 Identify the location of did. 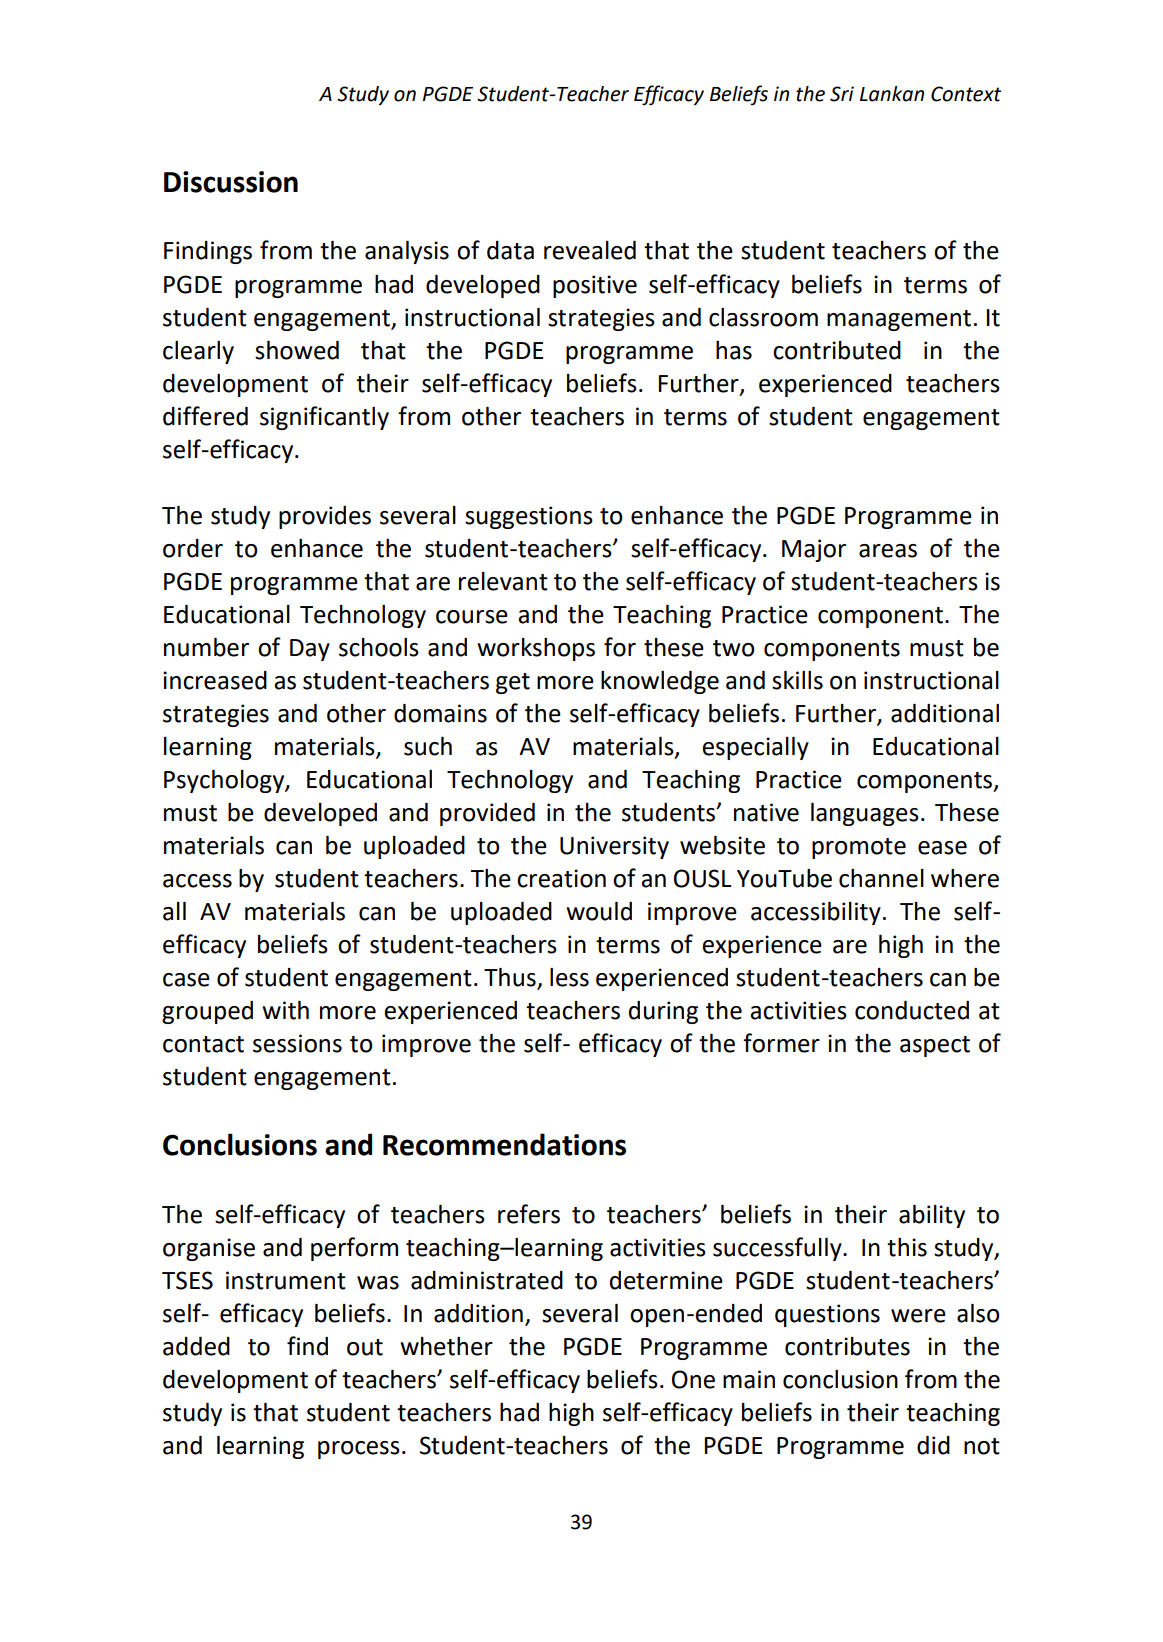
(933, 1445).
